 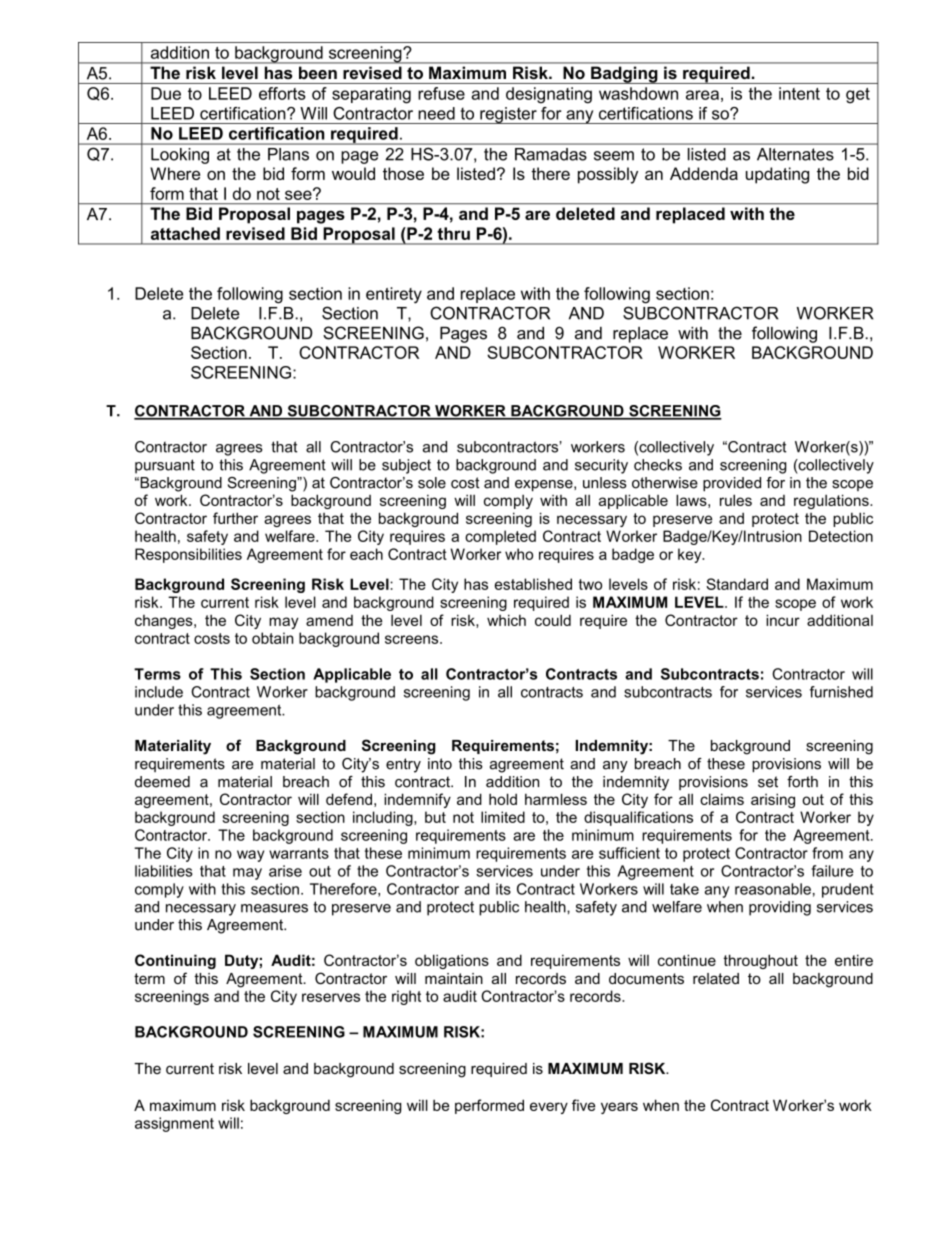 What do you see at coordinates (601, 466) in the page?
I see `security` at bounding box center [601, 466].
